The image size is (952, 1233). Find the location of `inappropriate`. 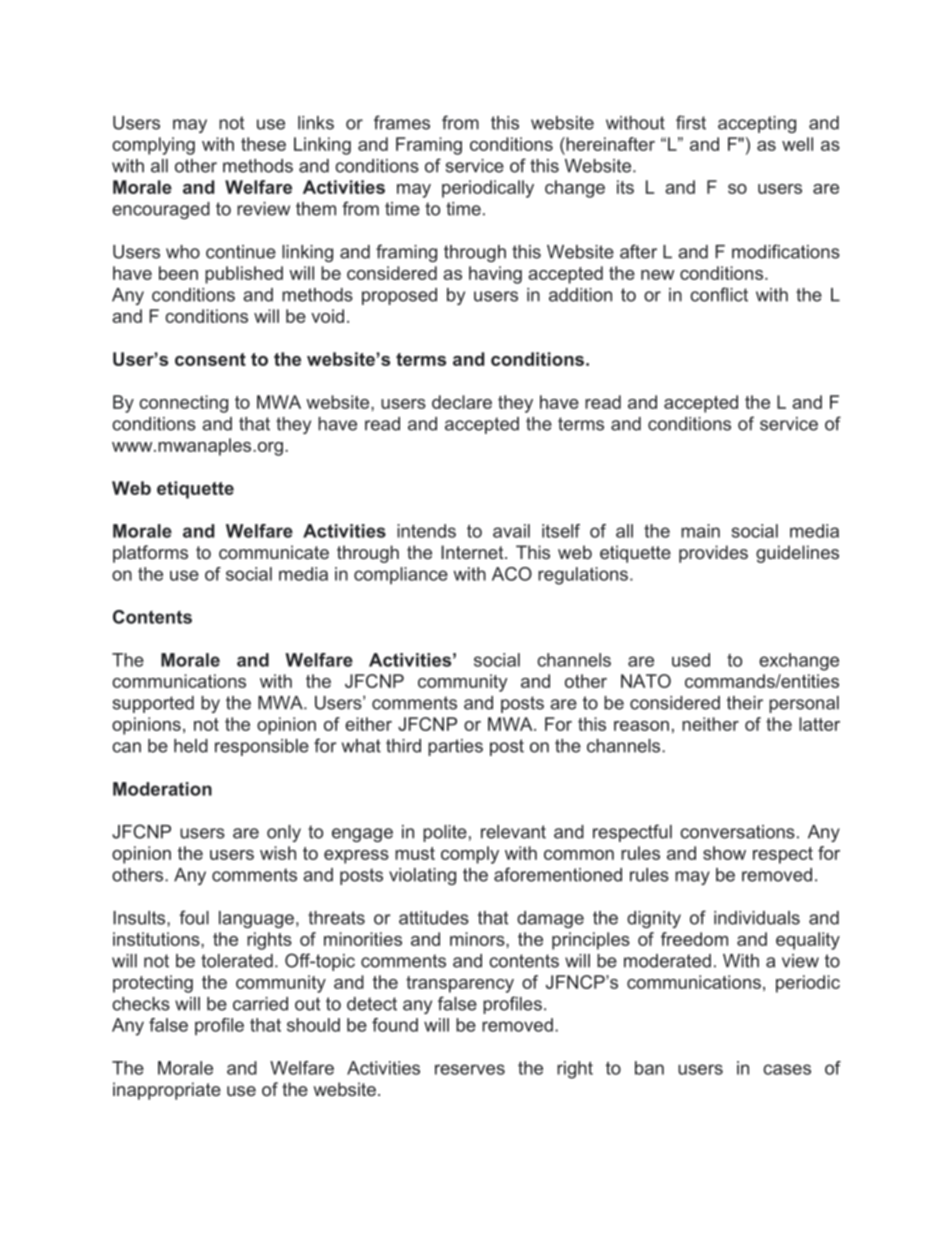

inappropriate is located at coordinates (167, 1091).
